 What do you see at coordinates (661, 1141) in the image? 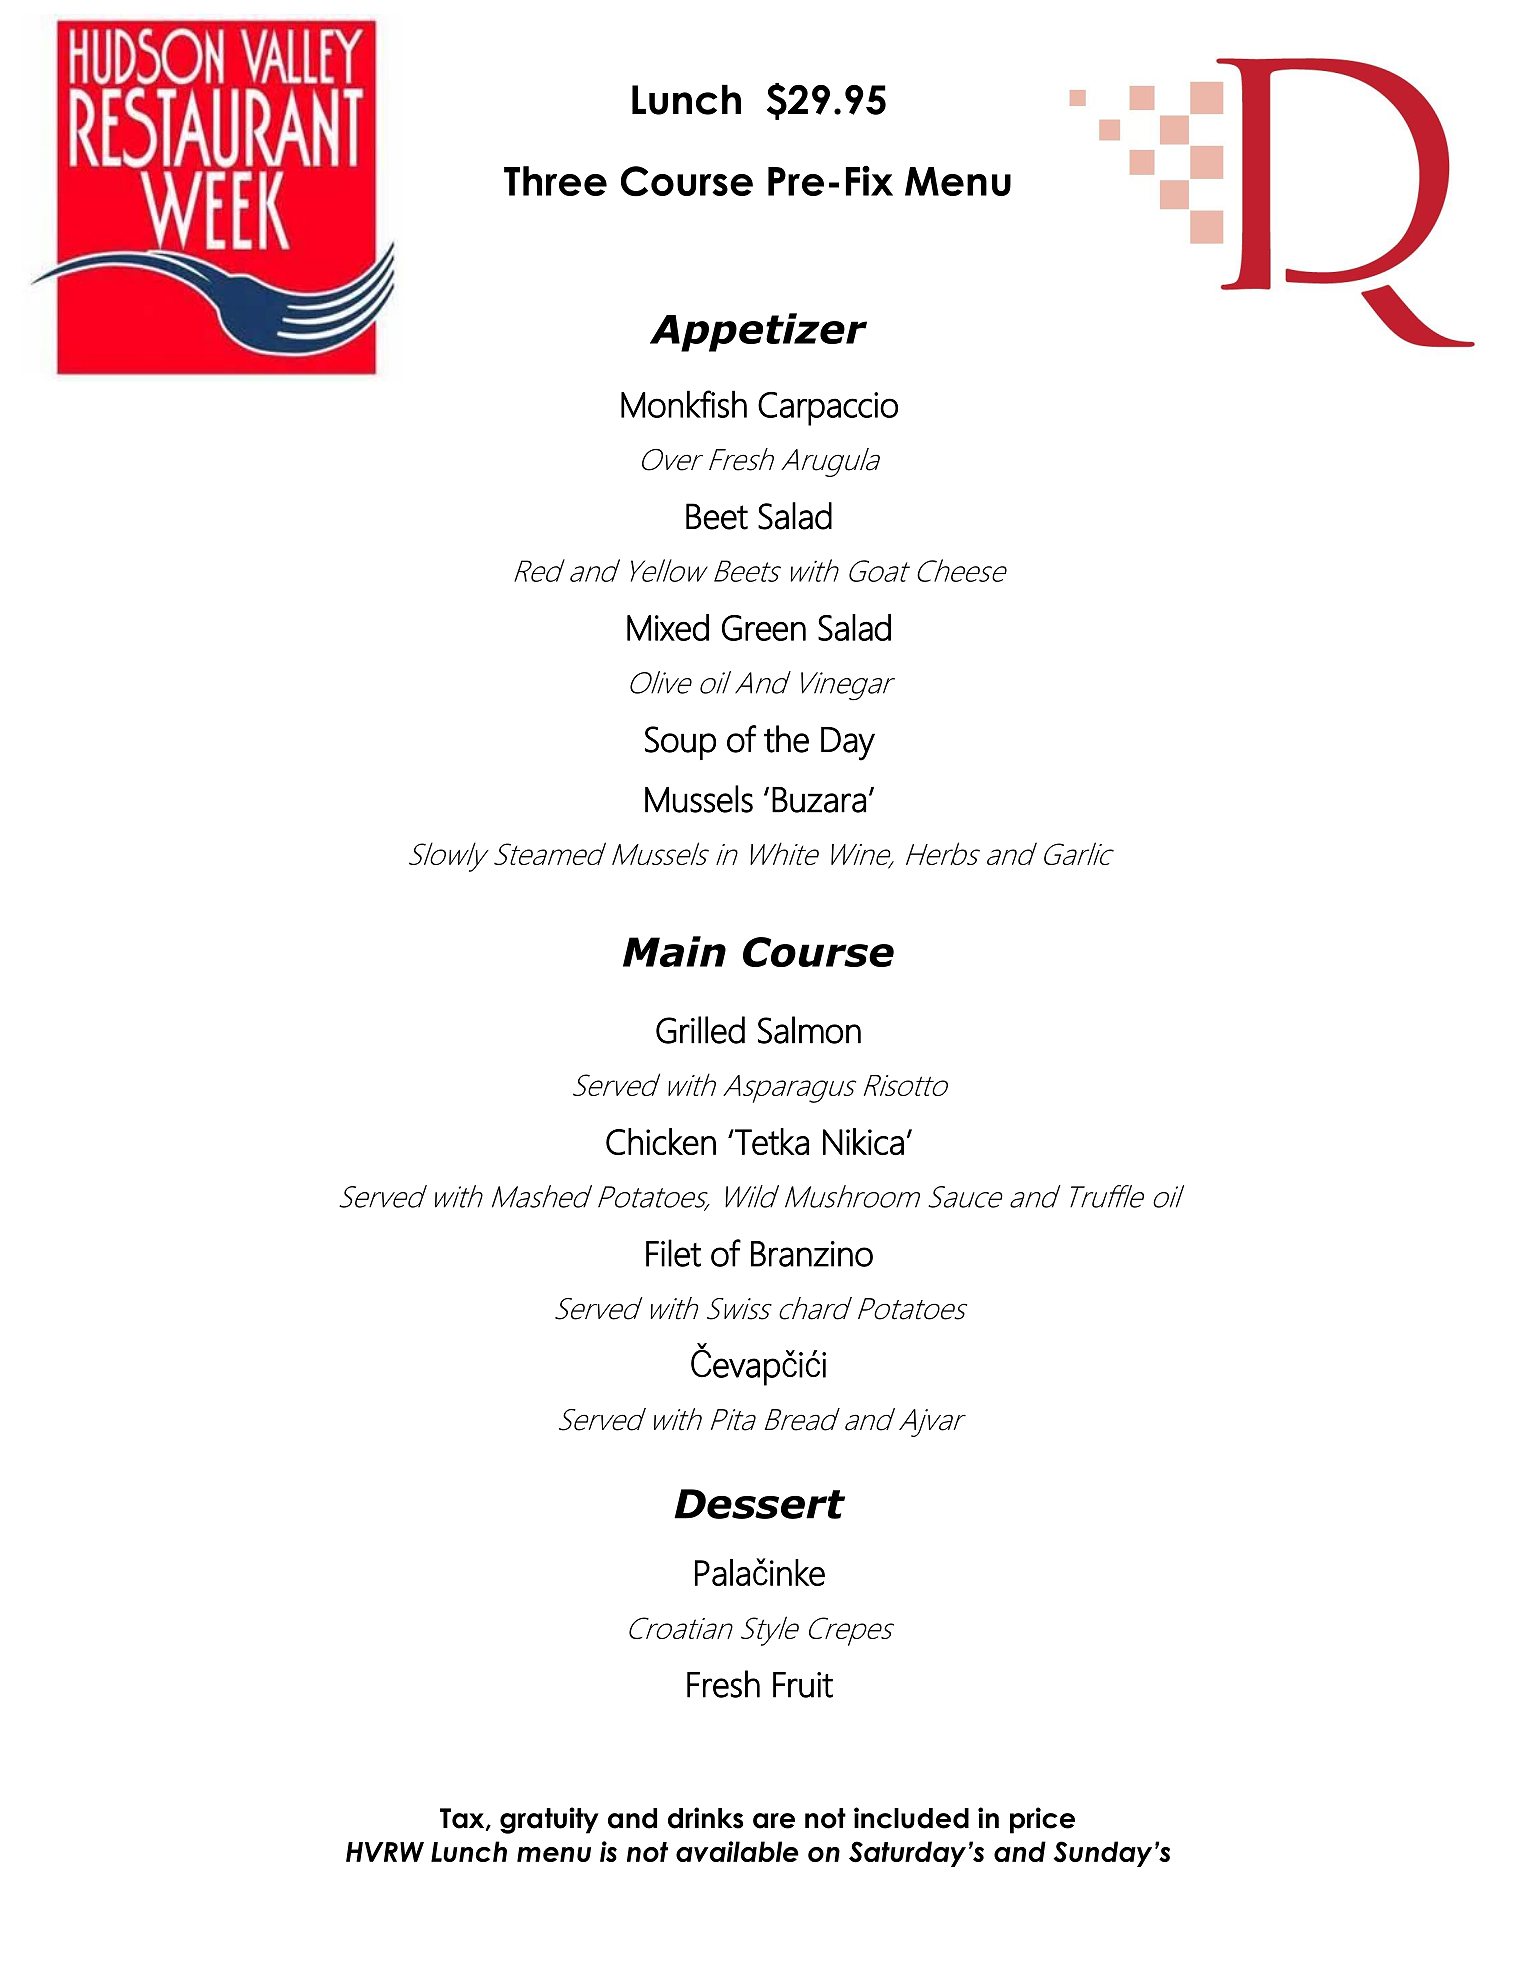
I see `Chicken` at bounding box center [661, 1141].
